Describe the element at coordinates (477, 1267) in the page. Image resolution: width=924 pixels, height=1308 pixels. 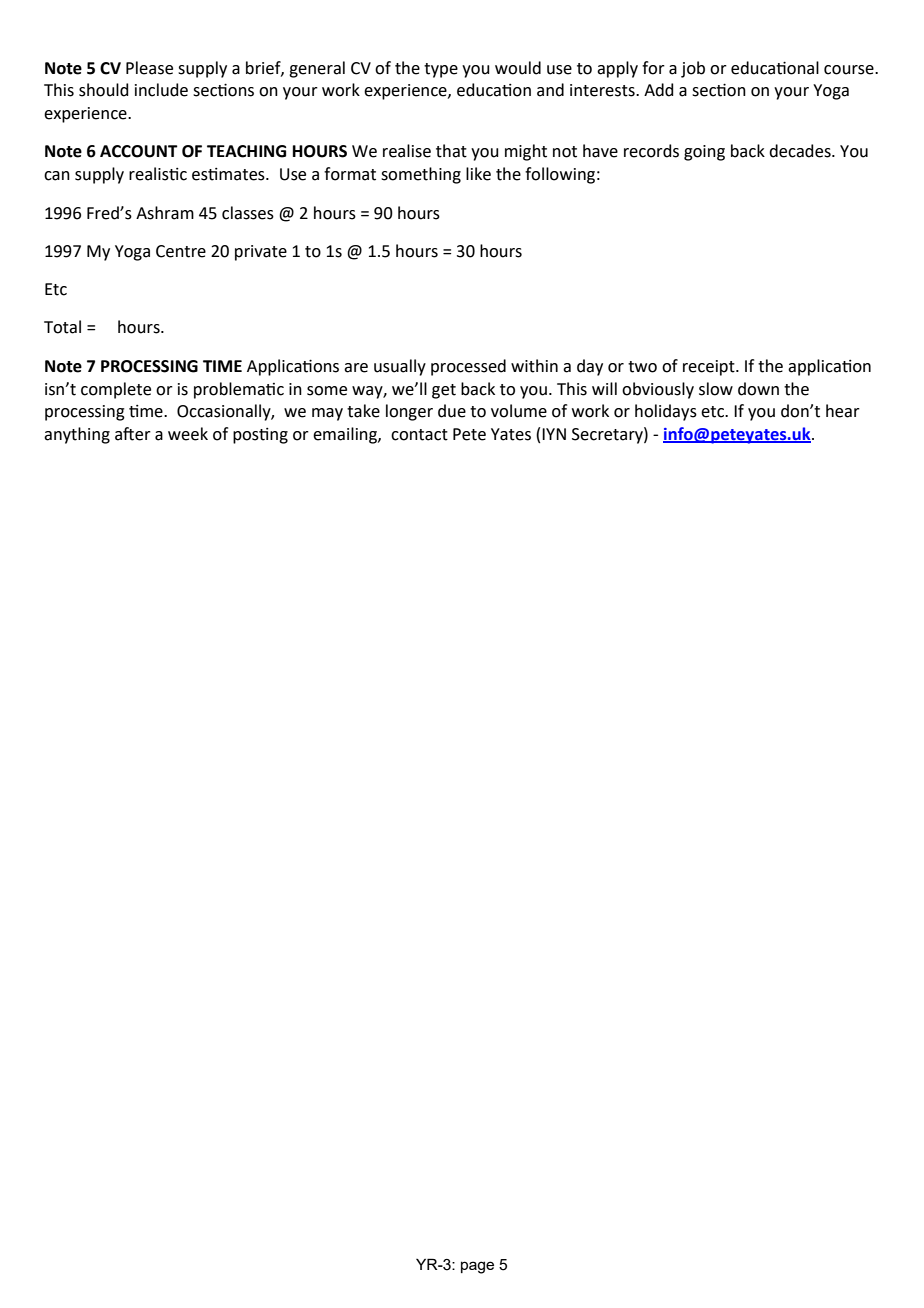
I see `page` at that location.
